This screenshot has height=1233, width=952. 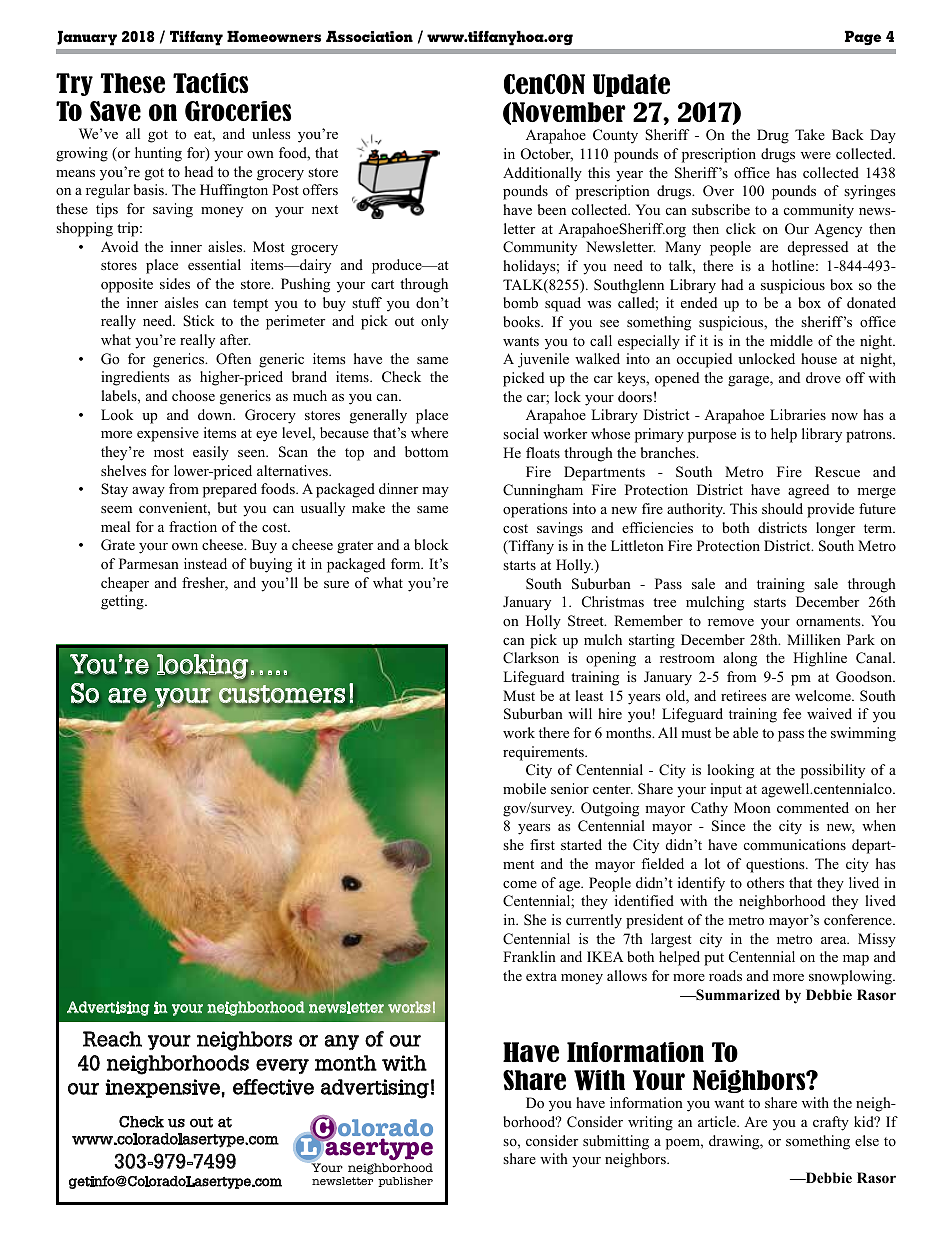 What do you see at coordinates (210, 83) in the screenshot?
I see `Tactics` at bounding box center [210, 83].
